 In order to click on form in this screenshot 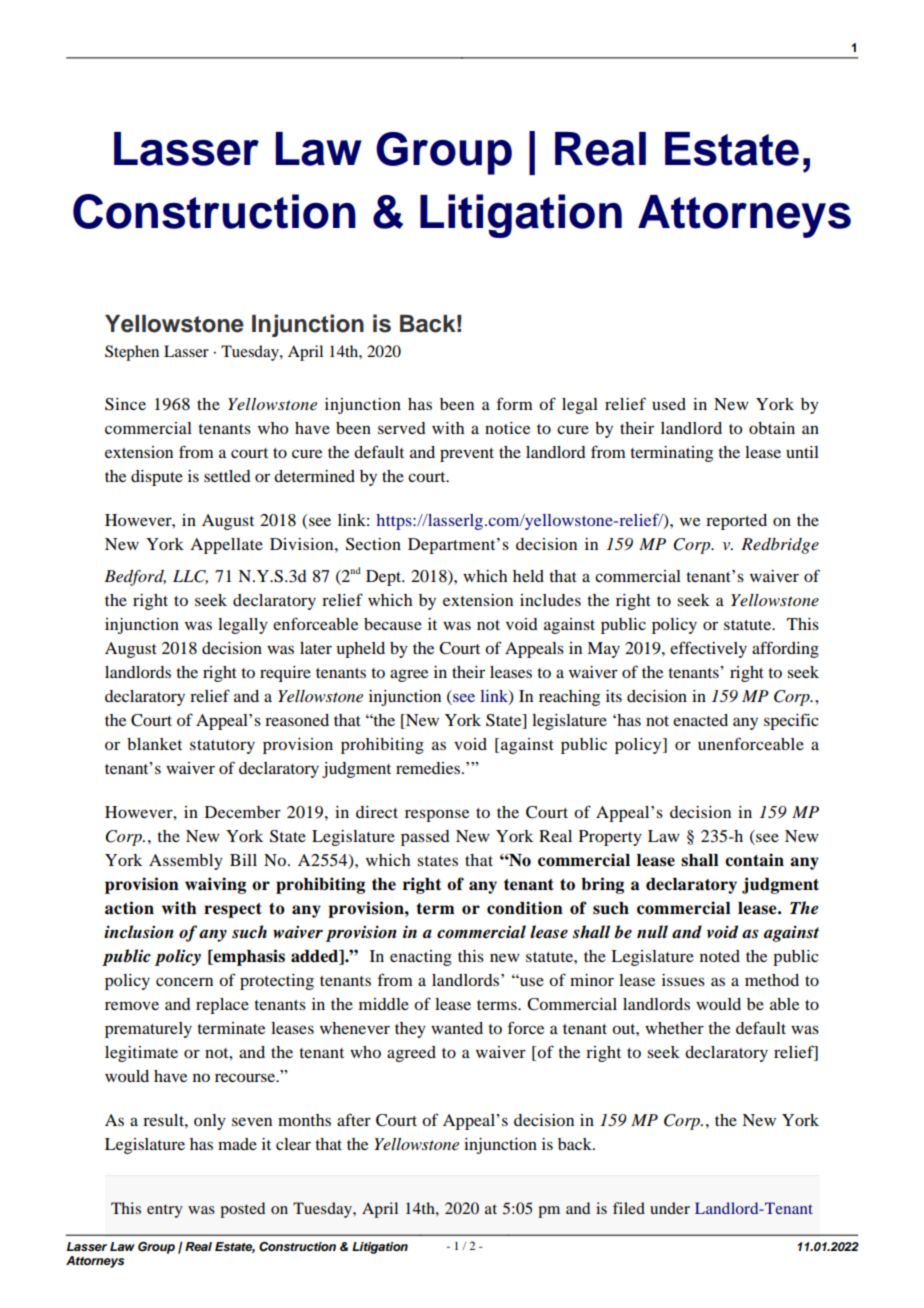, I will do `click(515, 403)`.
